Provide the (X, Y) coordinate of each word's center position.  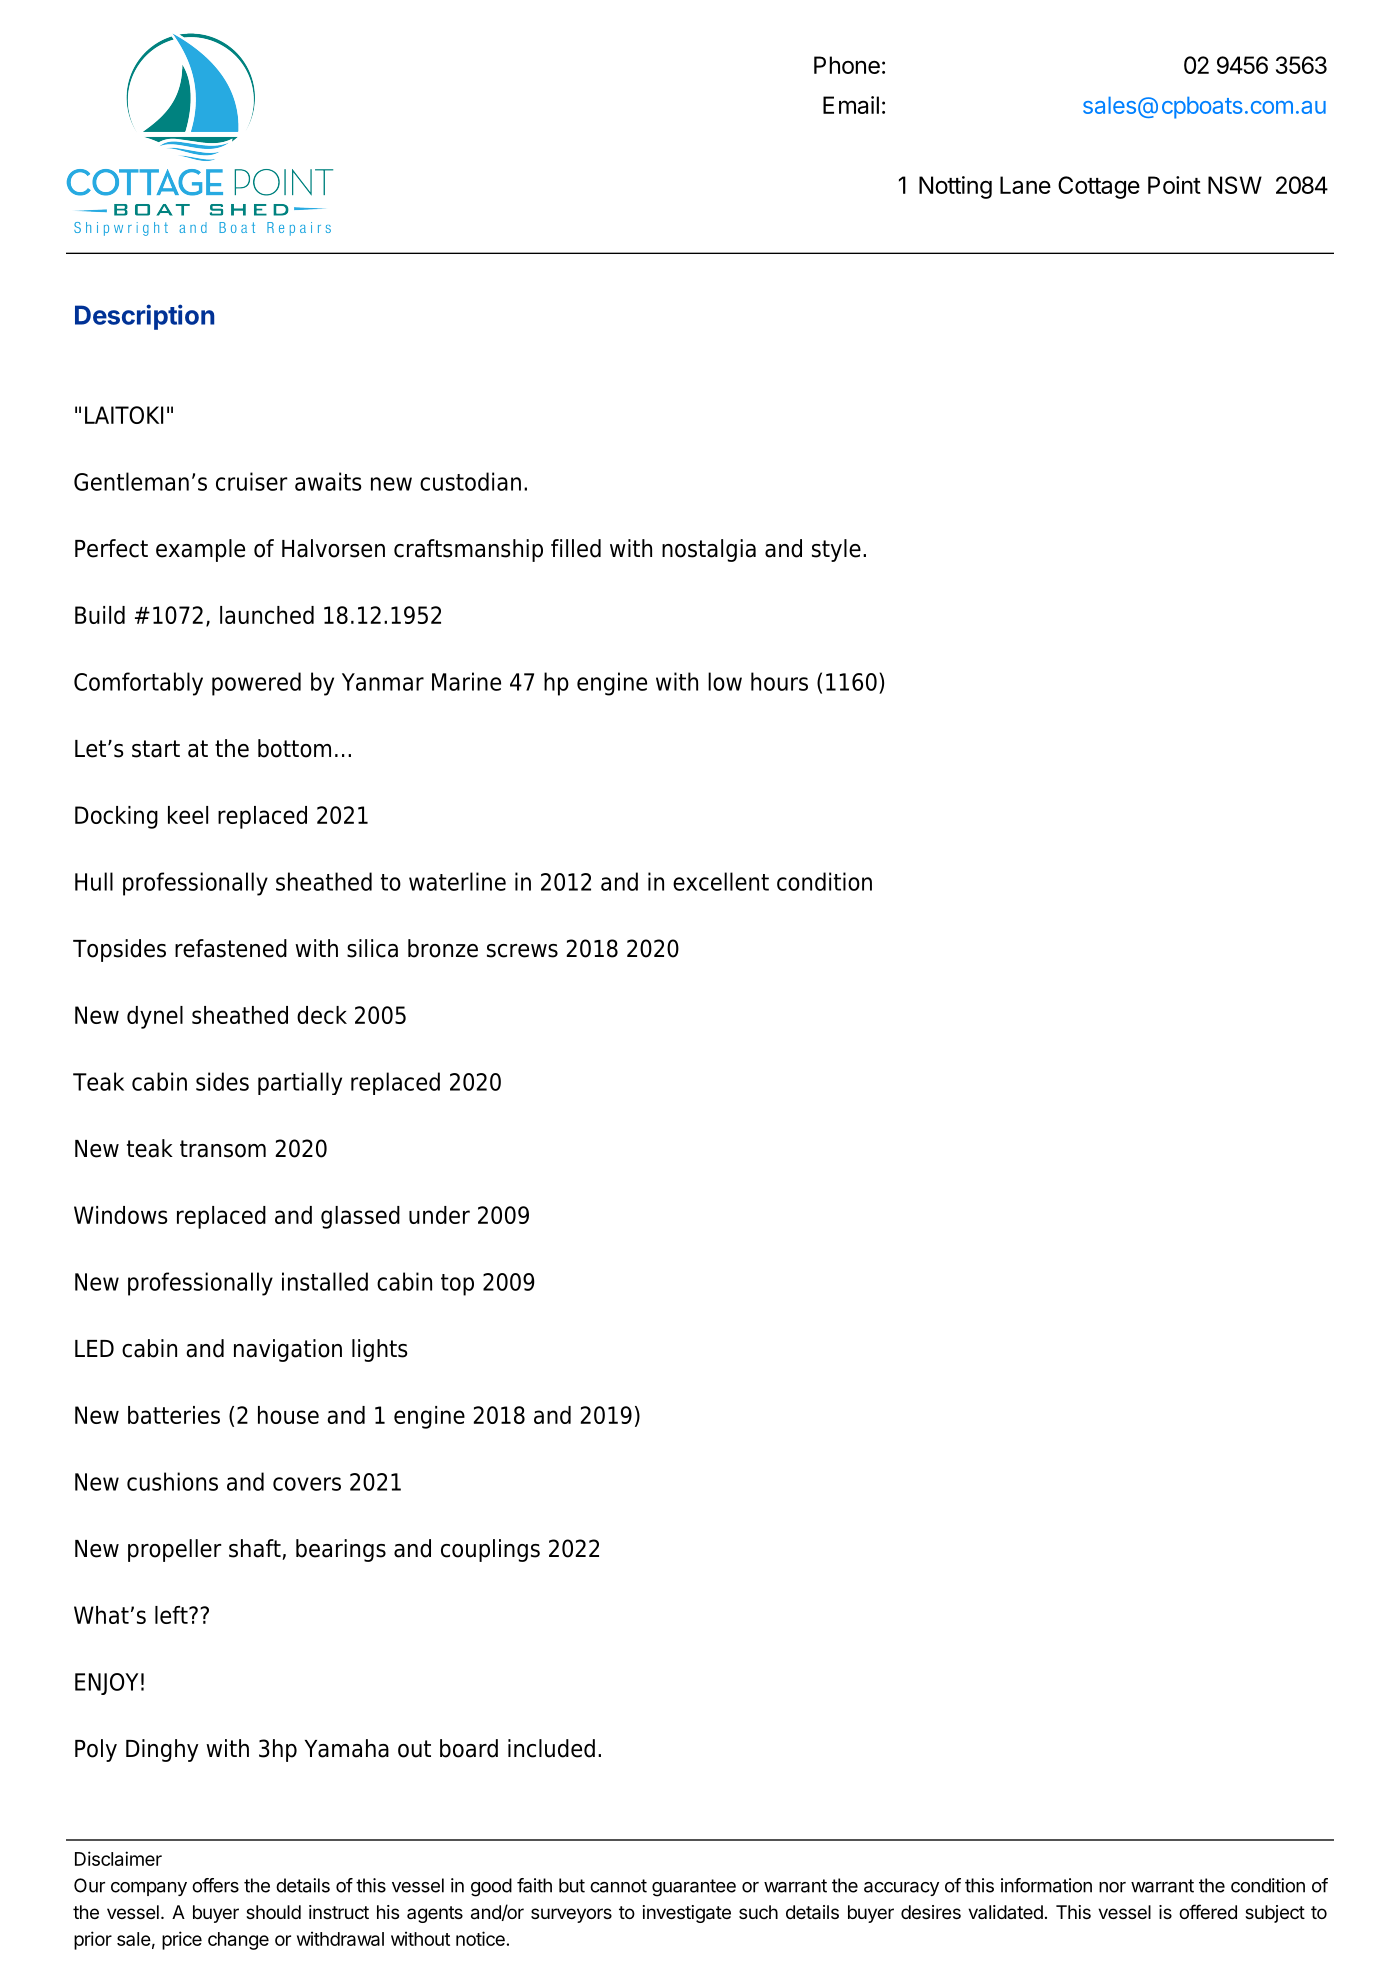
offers (215, 1885)
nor (1112, 1887)
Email (851, 105)
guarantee (694, 1888)
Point (1174, 185)
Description (144, 317)
